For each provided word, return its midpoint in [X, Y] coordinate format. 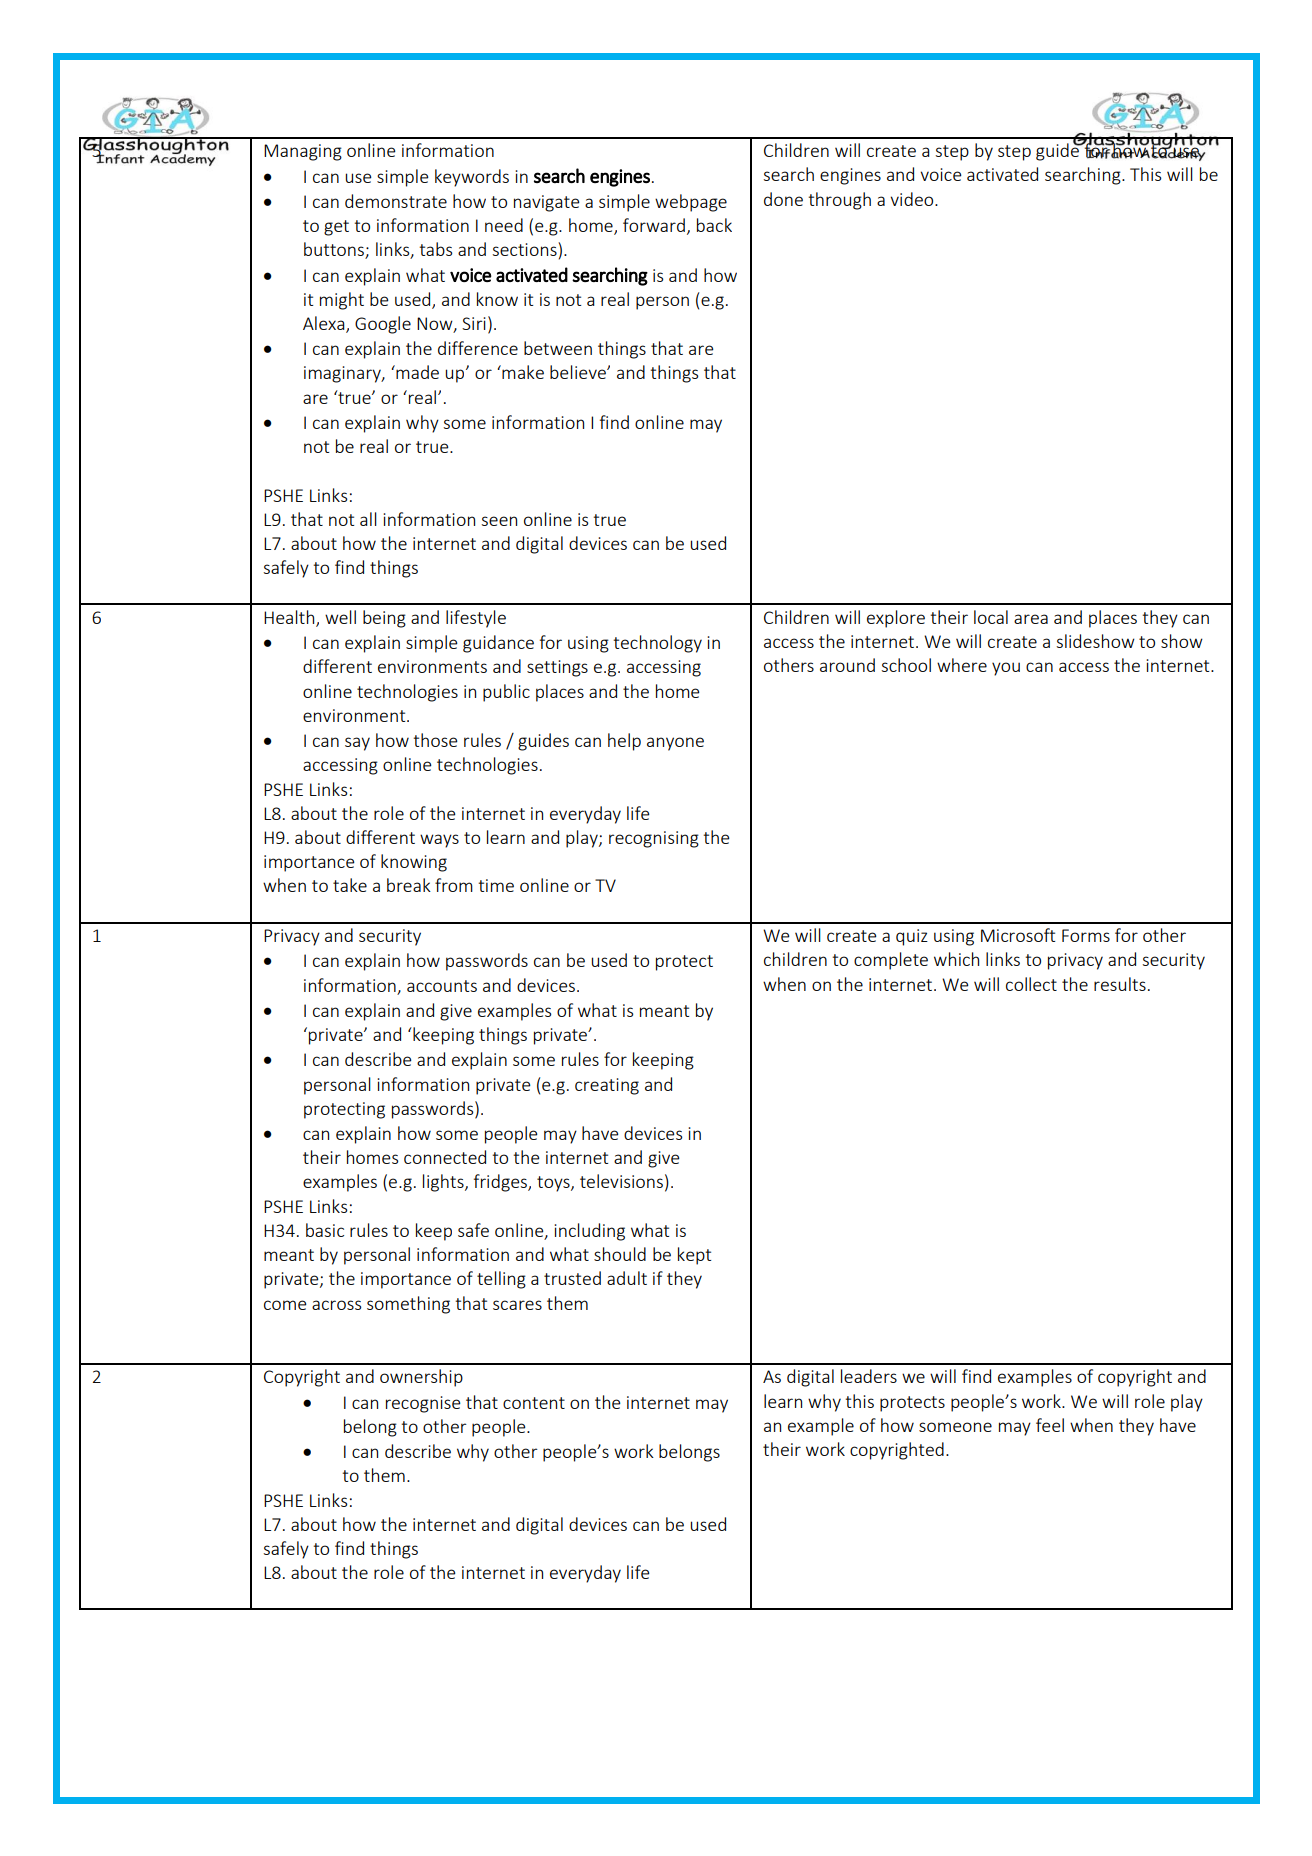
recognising [654, 839]
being [384, 619]
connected [445, 1157]
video [913, 199]
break [409, 885]
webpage [691, 203]
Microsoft [1018, 935]
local [991, 617]
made [416, 372]
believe [579, 372]
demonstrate [396, 201]
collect [1031, 984]
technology [657, 644]
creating [607, 1086]
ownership [421, 1378]
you [1006, 669]
